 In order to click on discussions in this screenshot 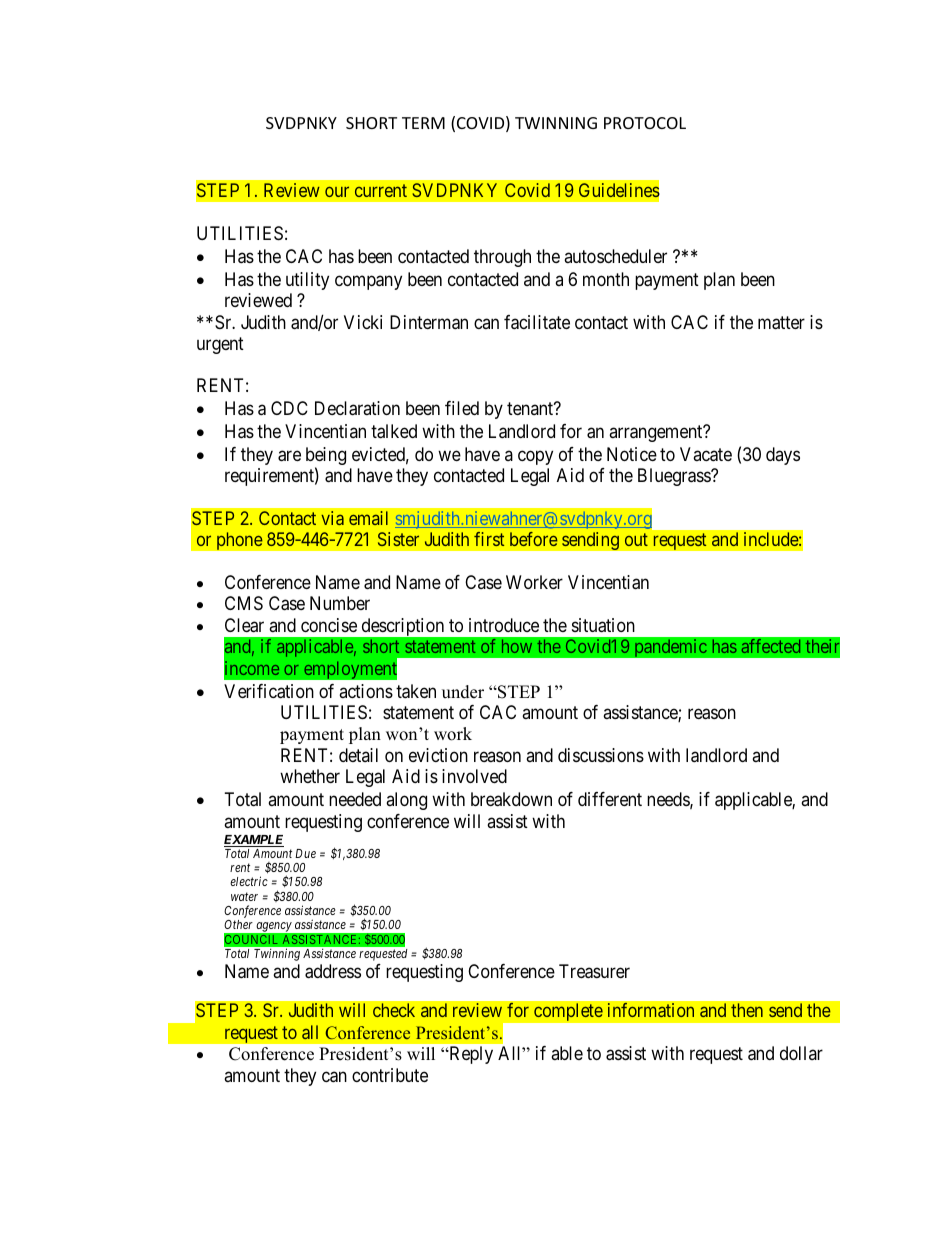, I will do `click(601, 755)`.
